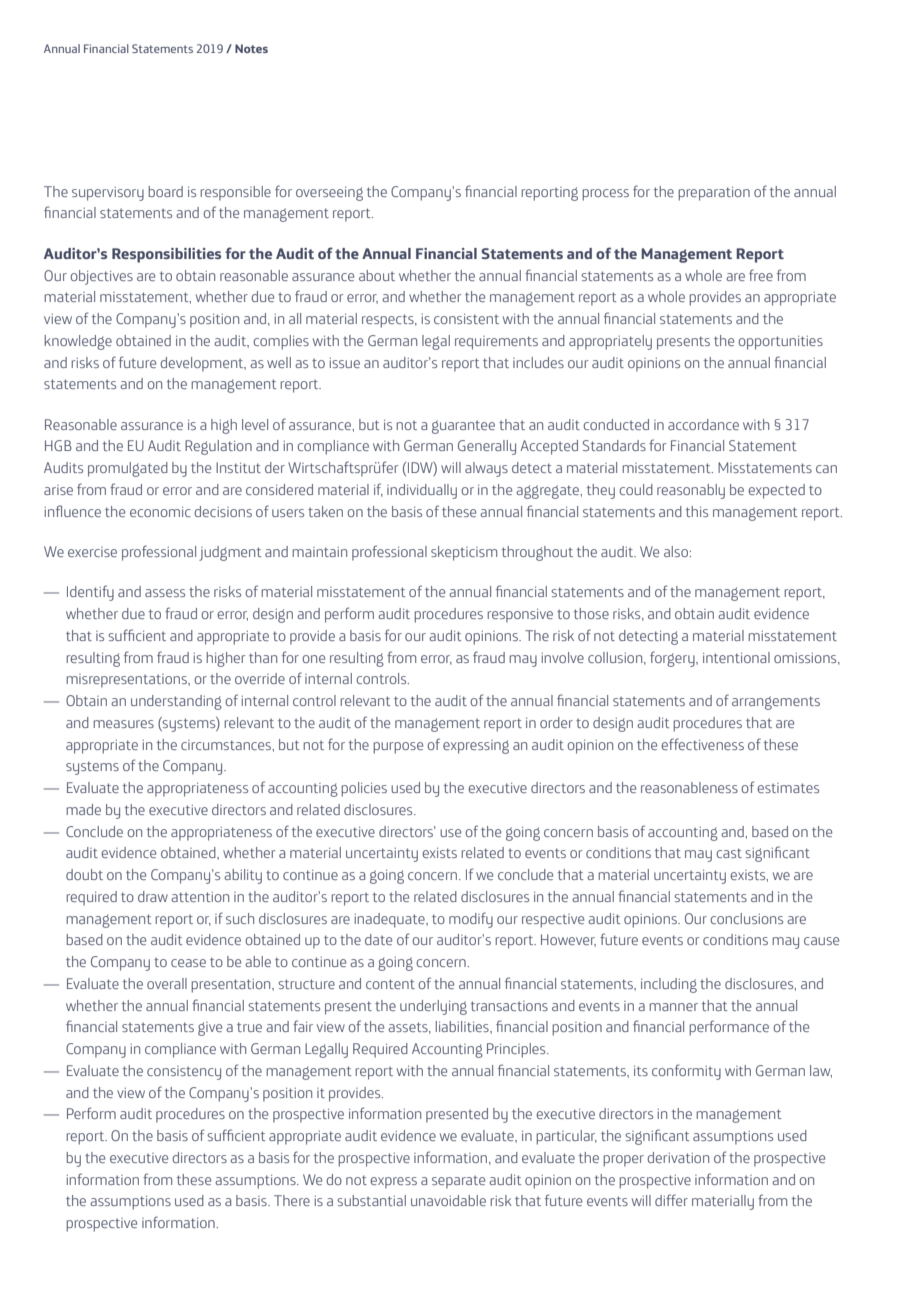  I want to click on overseeing, so click(329, 194).
